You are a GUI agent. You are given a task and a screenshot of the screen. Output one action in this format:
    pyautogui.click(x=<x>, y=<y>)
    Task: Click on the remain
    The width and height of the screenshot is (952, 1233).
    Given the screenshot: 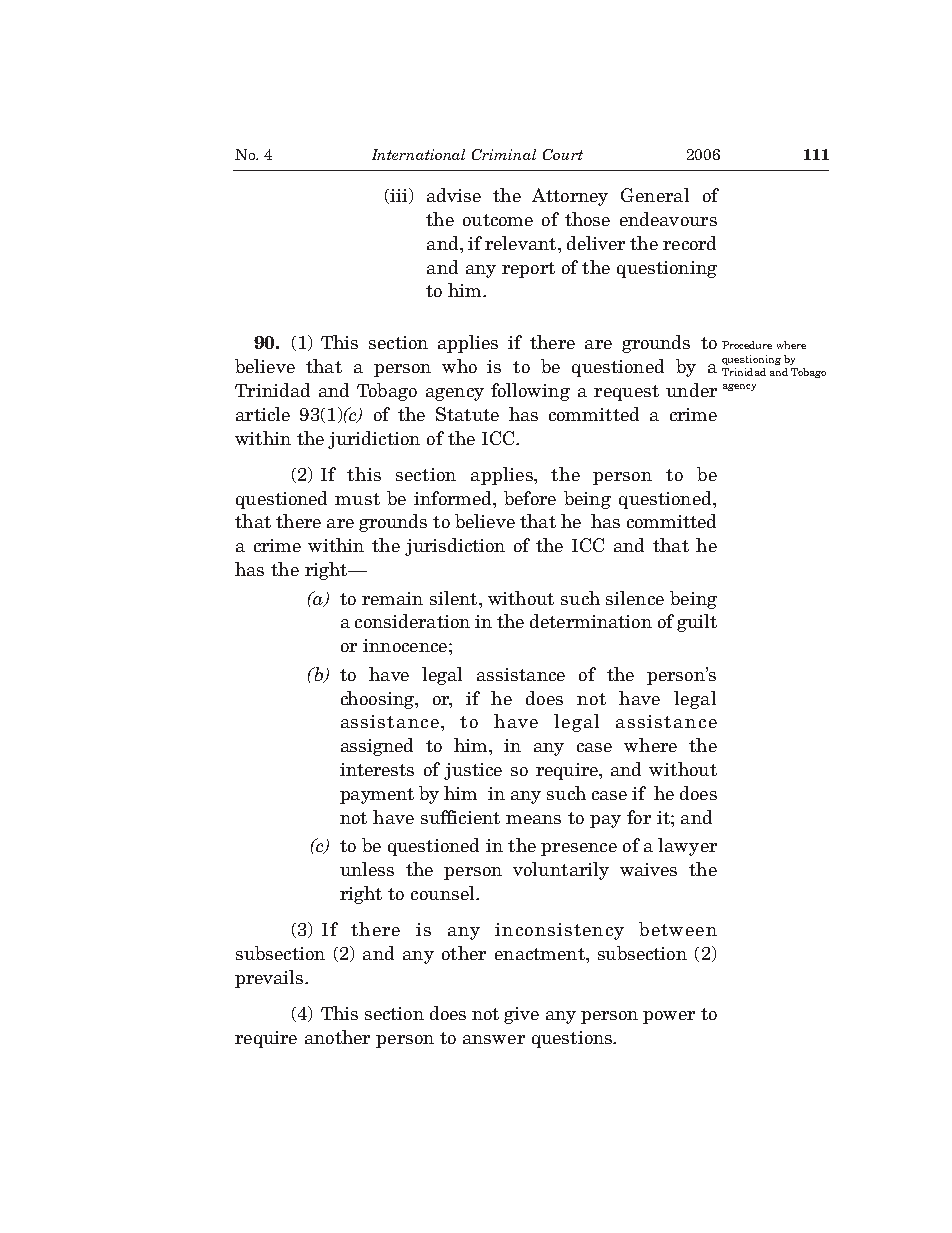 What is the action you would take?
    pyautogui.click(x=392, y=598)
